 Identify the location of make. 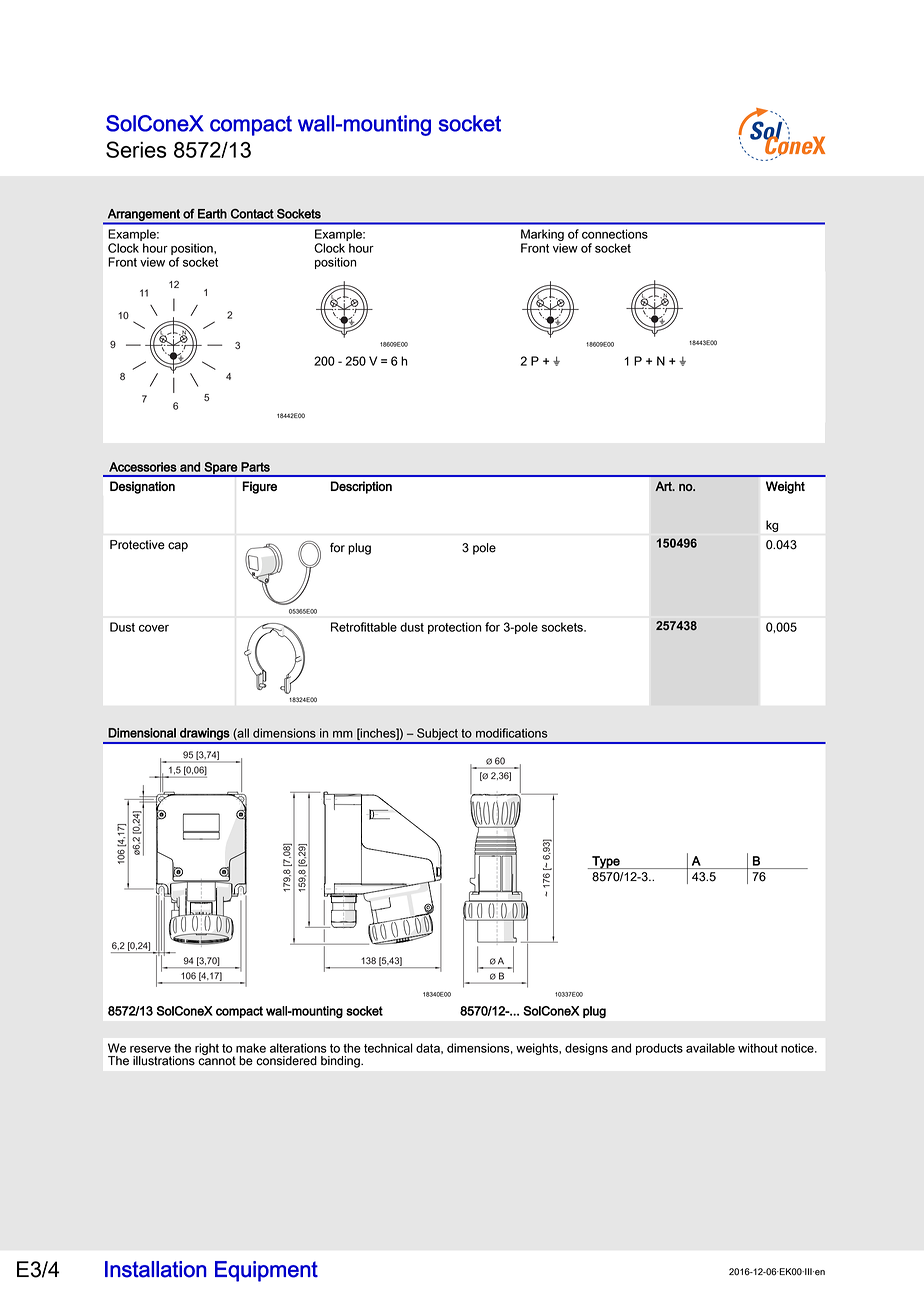
(251, 1048).
